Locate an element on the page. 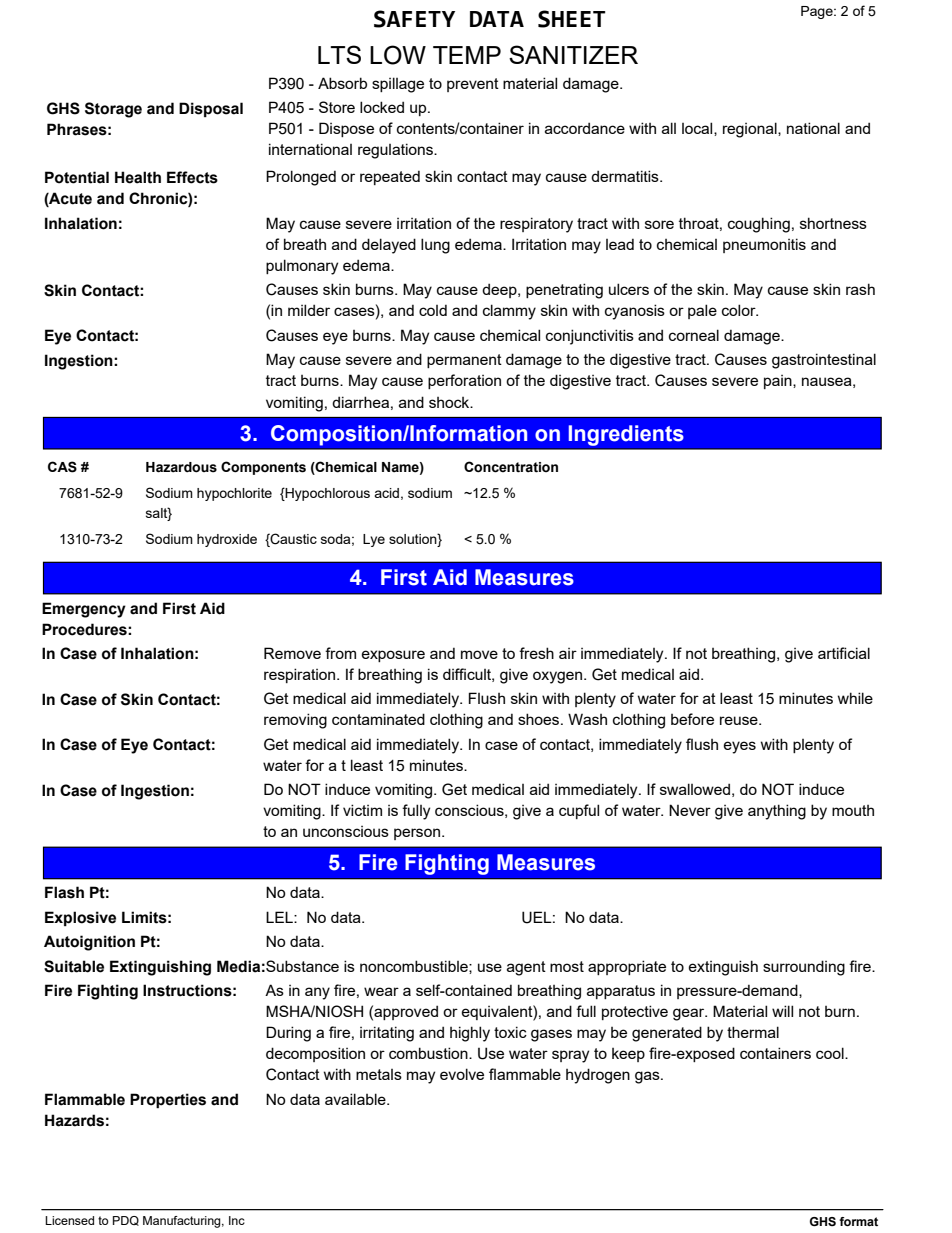 The height and width of the document is (1233, 952). artificial is located at coordinates (844, 653).
